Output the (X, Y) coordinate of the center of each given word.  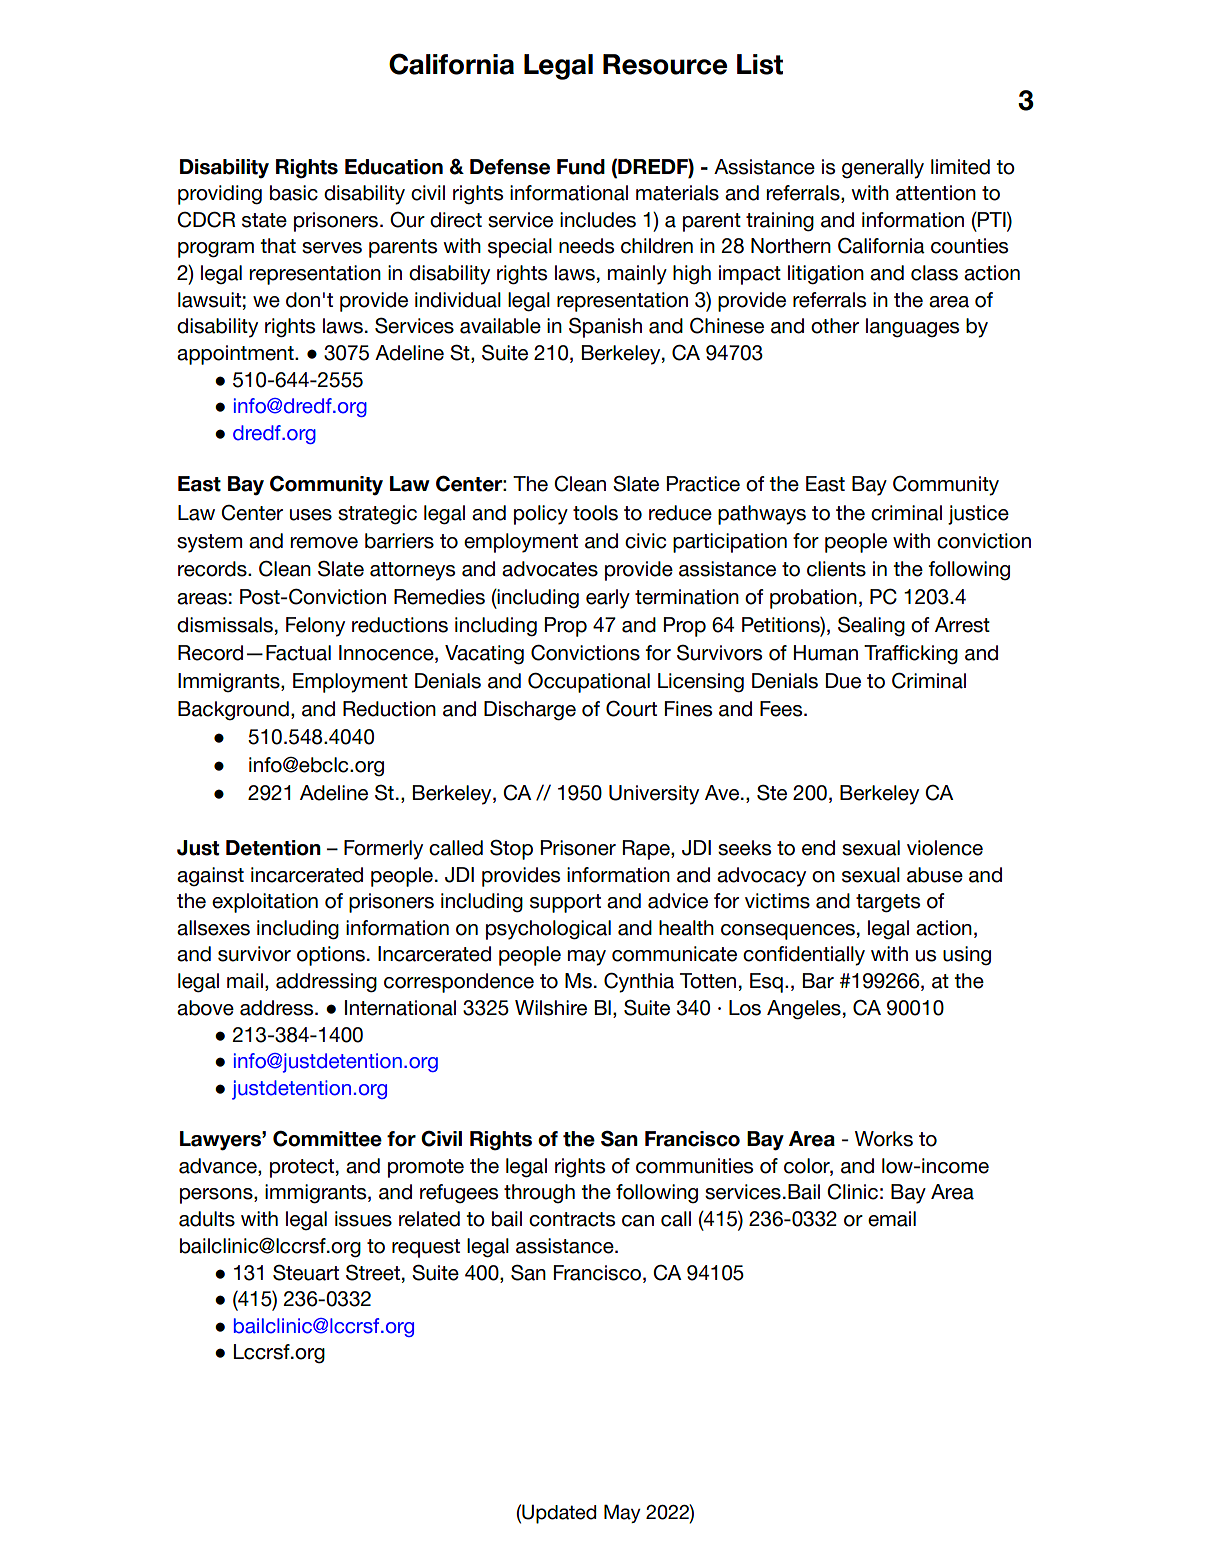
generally (883, 169)
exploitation (265, 903)
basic (294, 193)
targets (888, 903)
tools (595, 513)
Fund (581, 167)
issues (363, 1219)
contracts (572, 1219)
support (565, 903)
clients (836, 569)
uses (311, 515)
